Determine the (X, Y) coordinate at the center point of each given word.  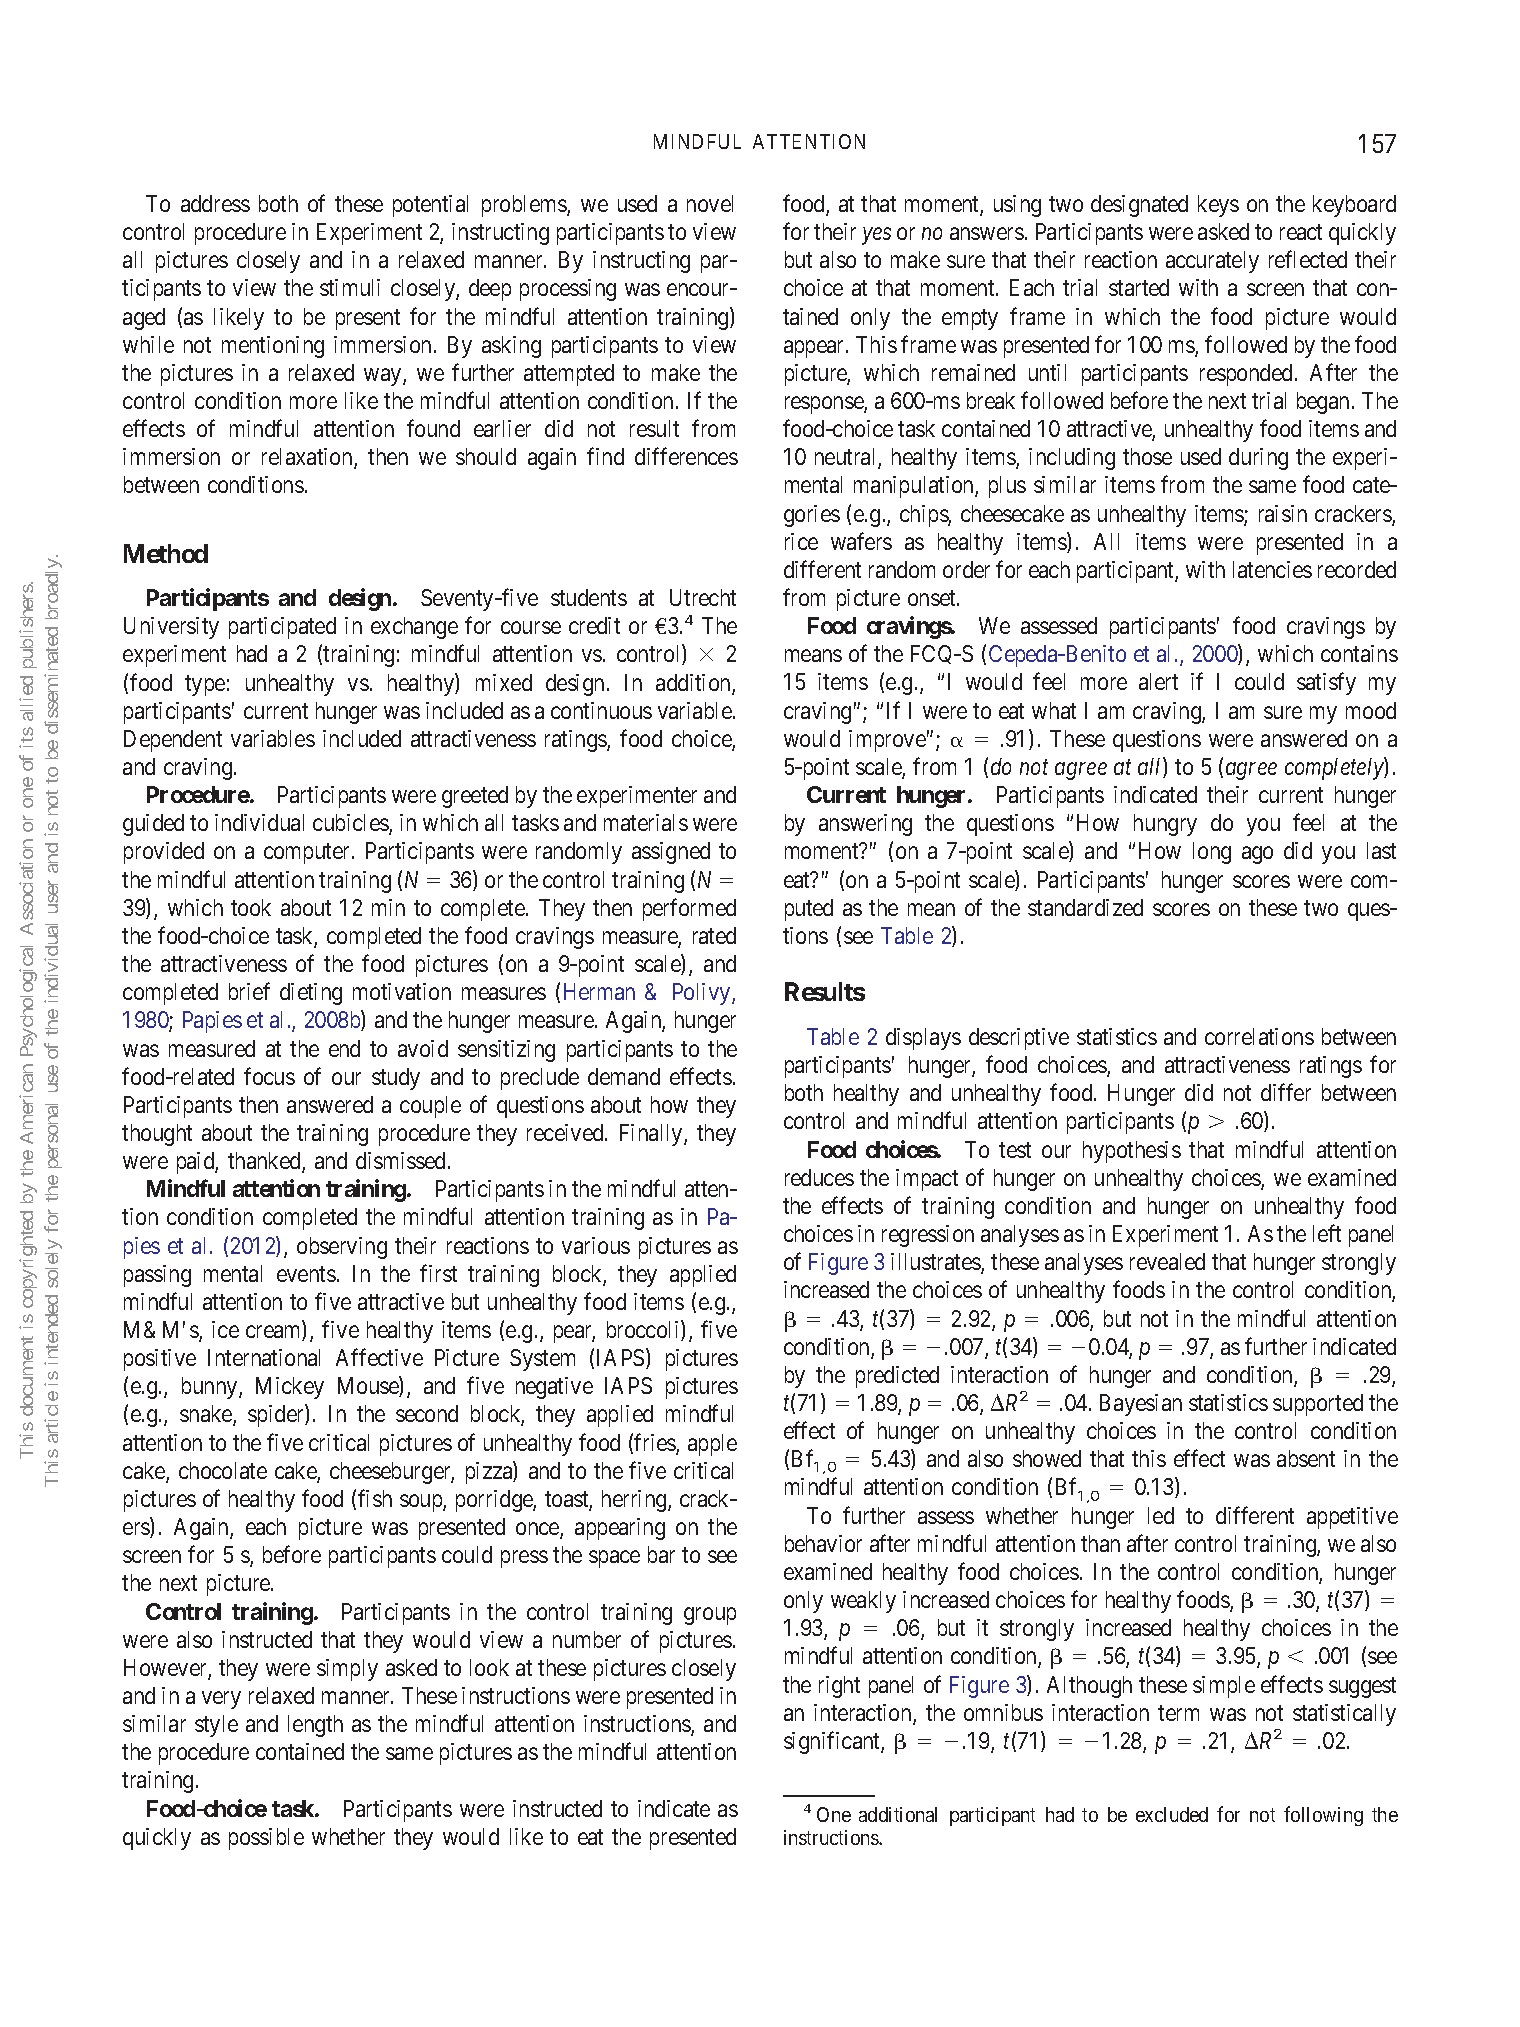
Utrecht (703, 597)
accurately (1212, 262)
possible (266, 1839)
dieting (311, 994)
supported (1318, 1405)
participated (282, 628)
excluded (1172, 1814)
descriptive (1019, 1039)
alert (1158, 681)
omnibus (1003, 1712)
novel (710, 203)
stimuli (350, 287)
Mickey (290, 1388)
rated (714, 935)
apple (712, 1445)
